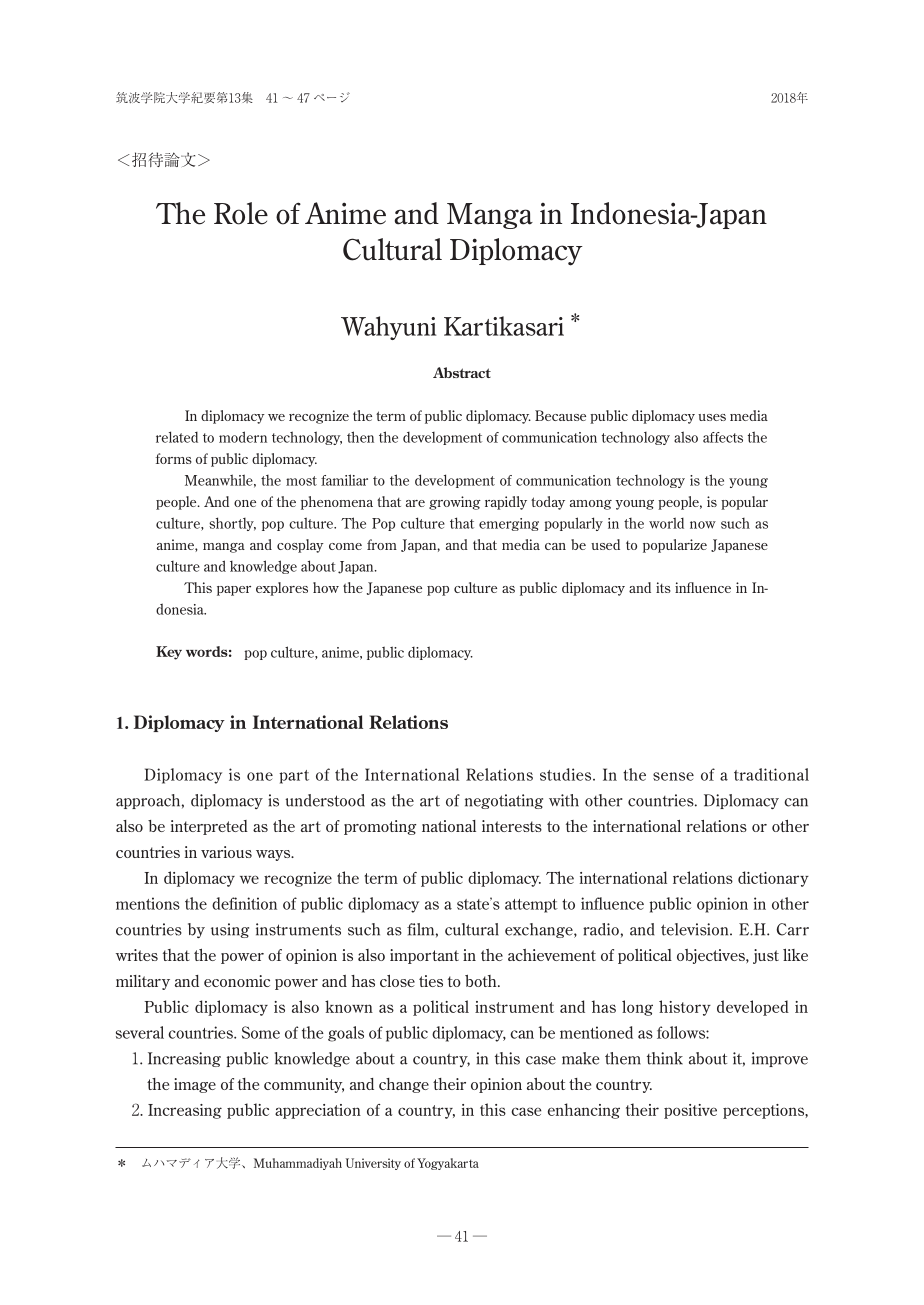 Image resolution: width=924 pixels, height=1305 pixels. What do you see at coordinates (462, 372) in the screenshot?
I see `Abstract` at bounding box center [462, 372].
